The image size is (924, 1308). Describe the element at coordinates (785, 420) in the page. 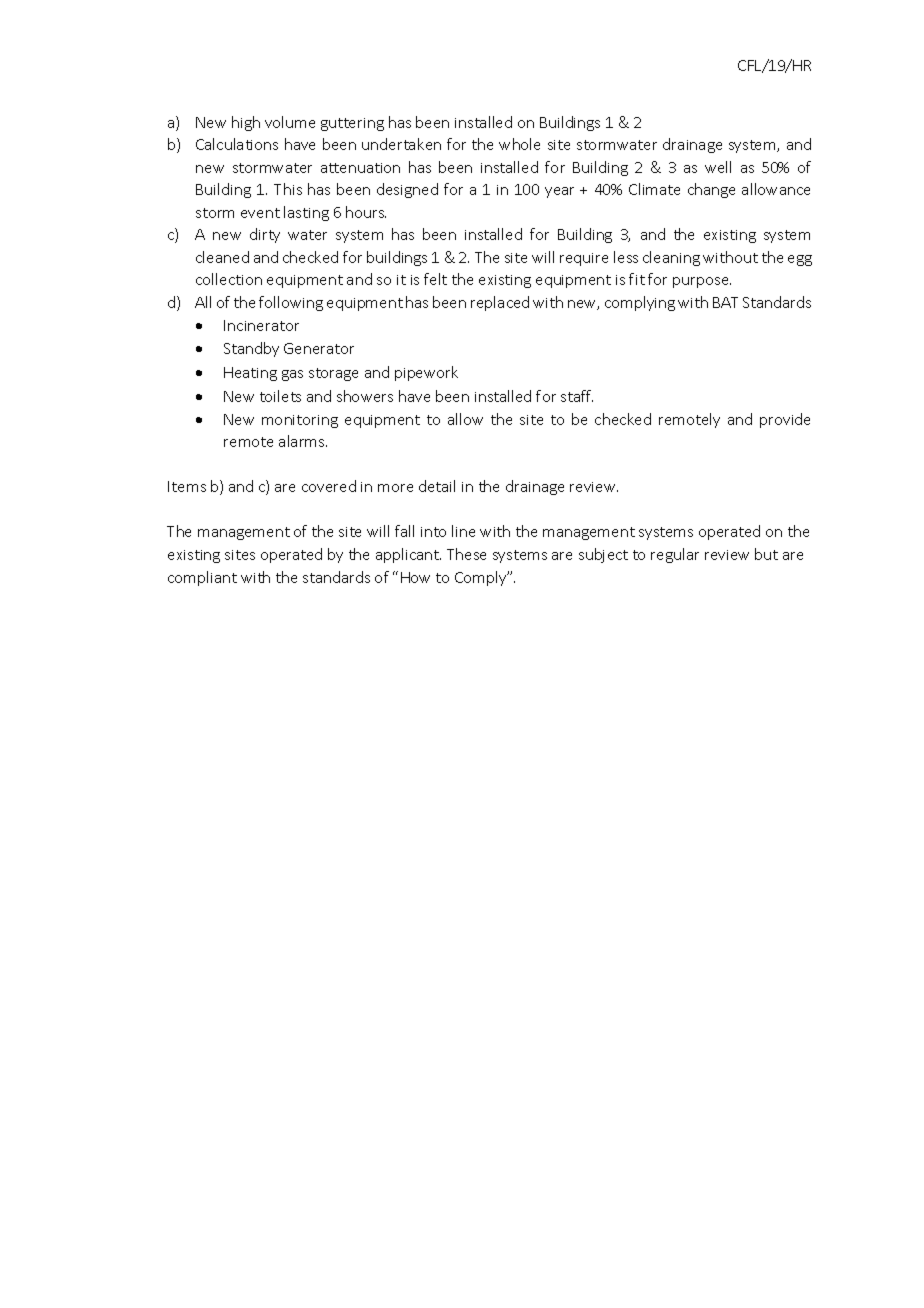

I see `provide` at that location.
